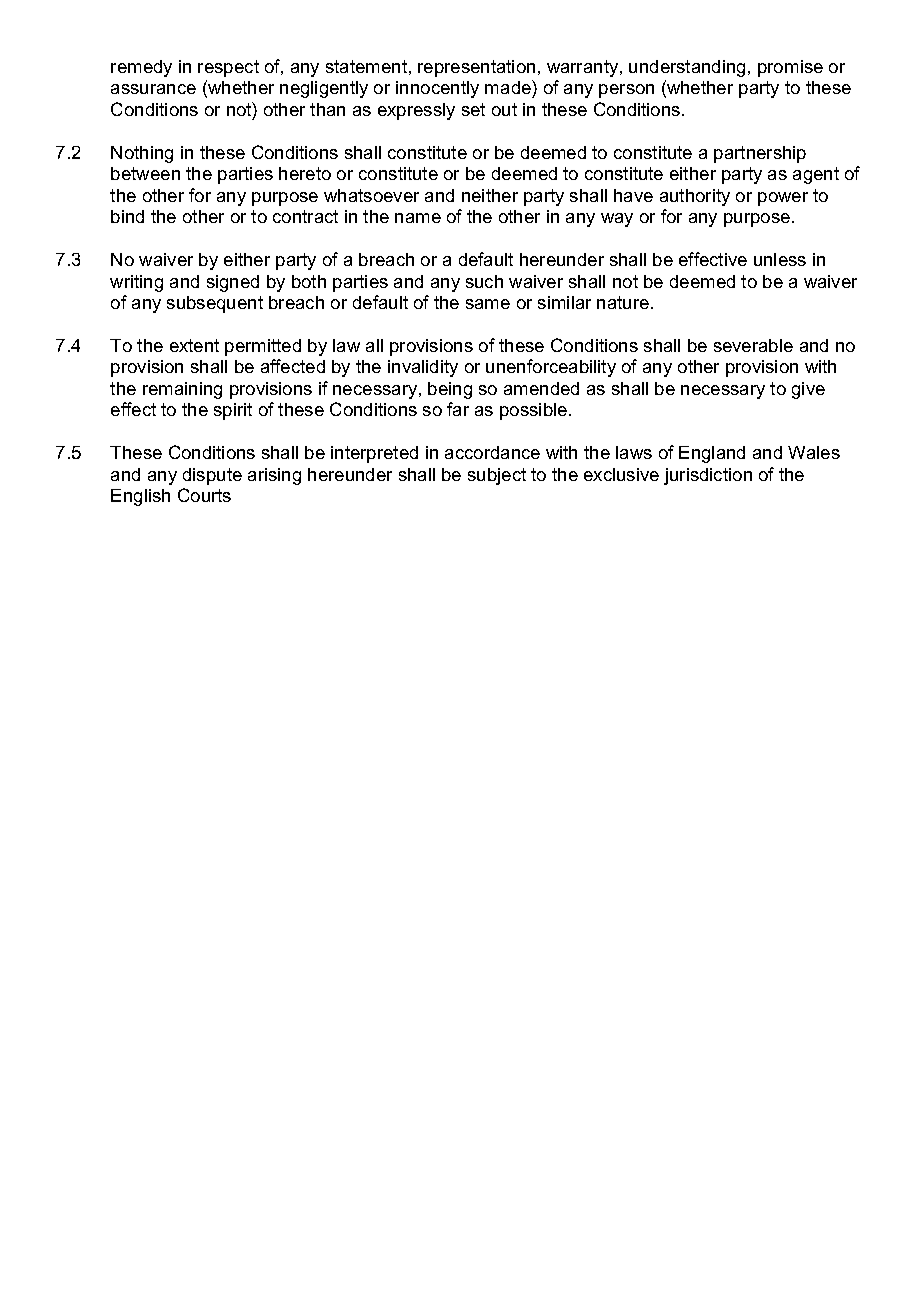  I want to click on same, so click(488, 304).
